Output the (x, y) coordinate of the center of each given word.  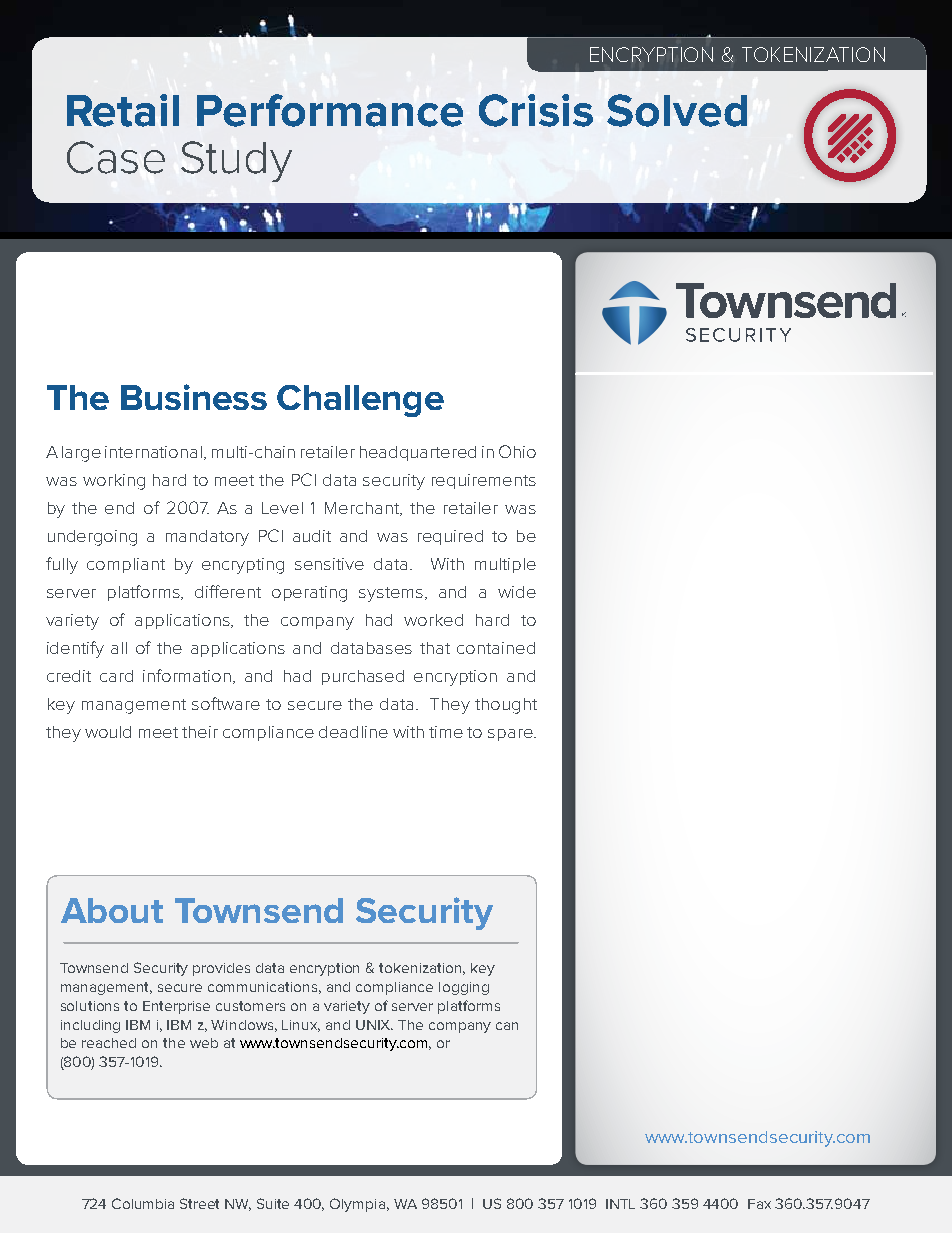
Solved (677, 110)
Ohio (517, 451)
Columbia (143, 1203)
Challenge (360, 401)
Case (116, 157)
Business (194, 397)
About (112, 910)
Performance (330, 110)
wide (517, 592)
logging (464, 988)
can (507, 1026)
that (435, 648)
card (116, 676)
